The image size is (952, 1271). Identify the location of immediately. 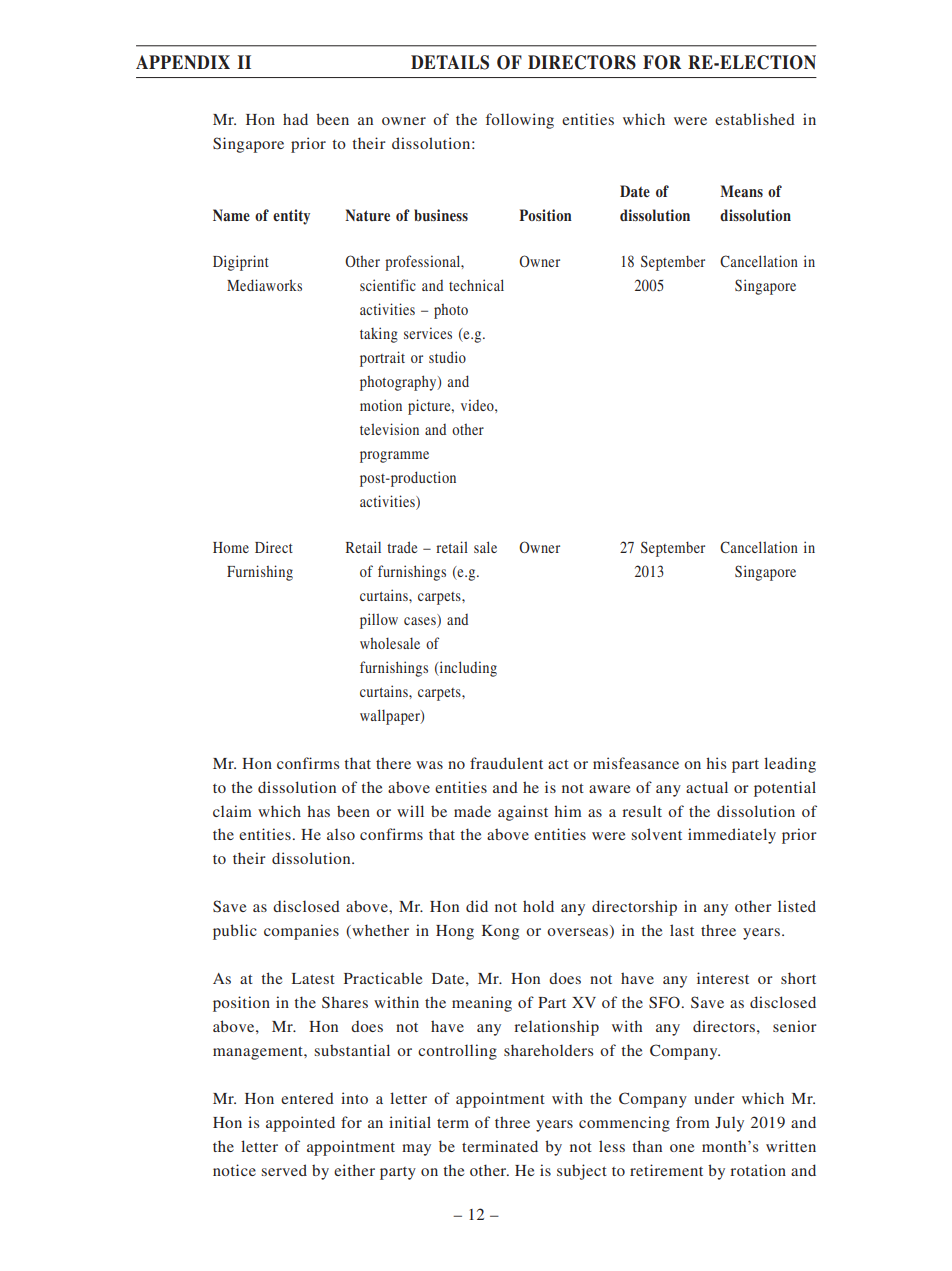
(732, 836).
